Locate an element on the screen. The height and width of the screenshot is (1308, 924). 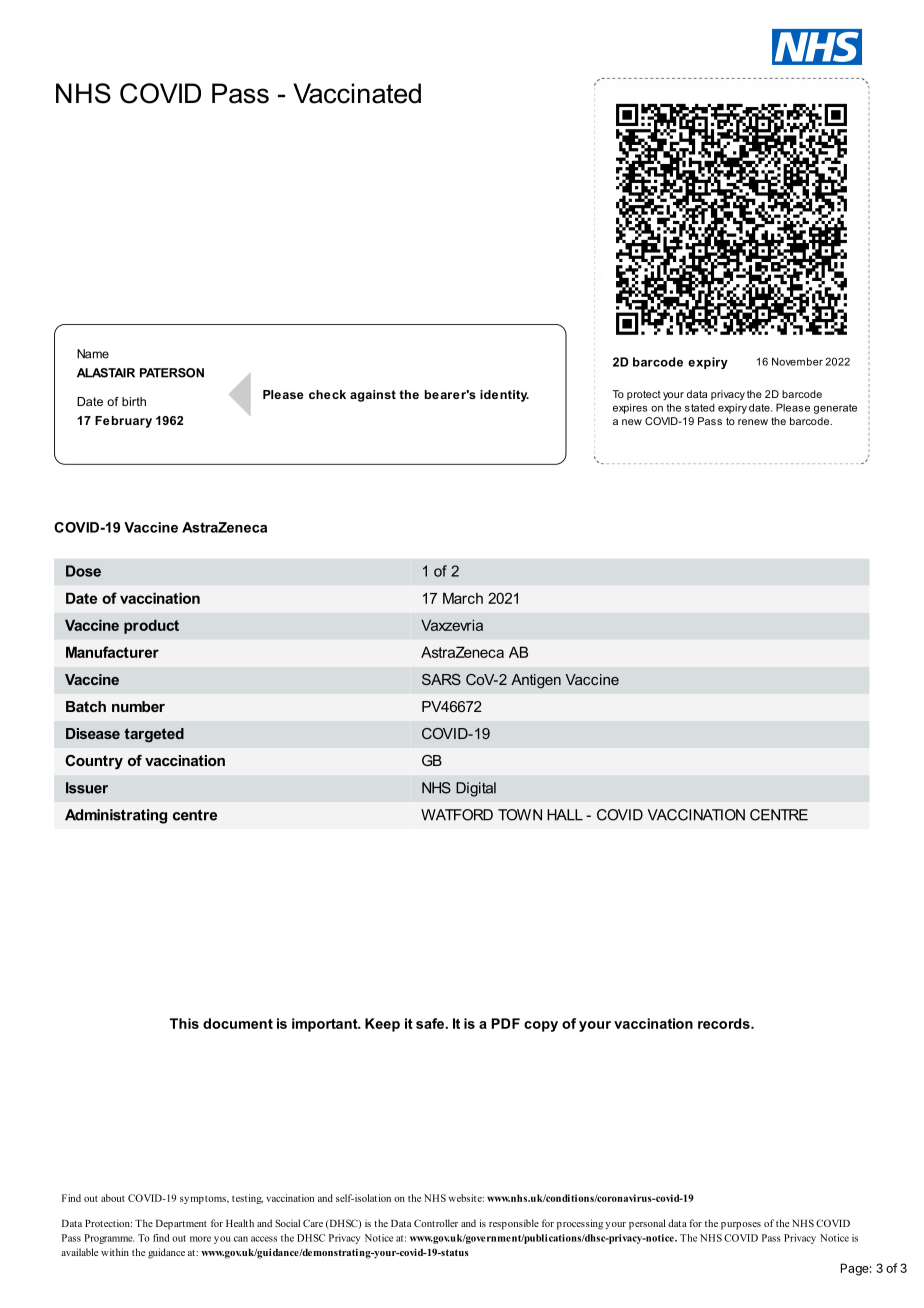
Vaccinated is located at coordinates (357, 93).
